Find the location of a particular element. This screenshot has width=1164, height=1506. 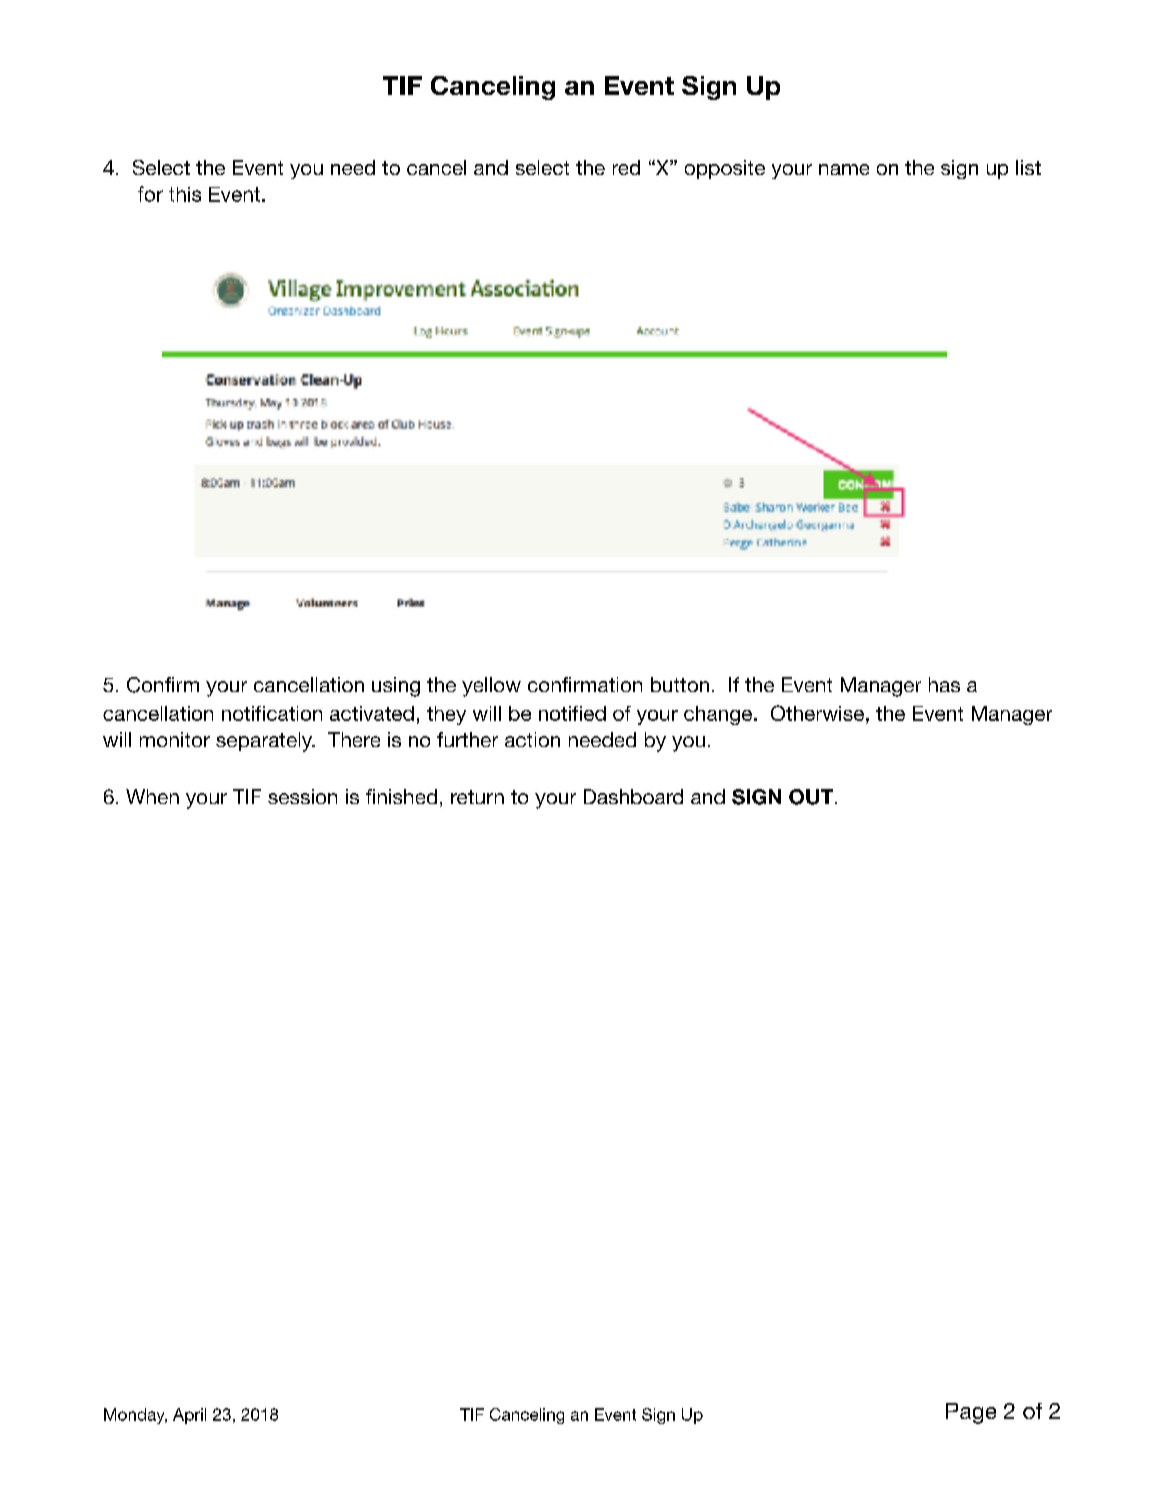

April is located at coordinates (189, 1416).
